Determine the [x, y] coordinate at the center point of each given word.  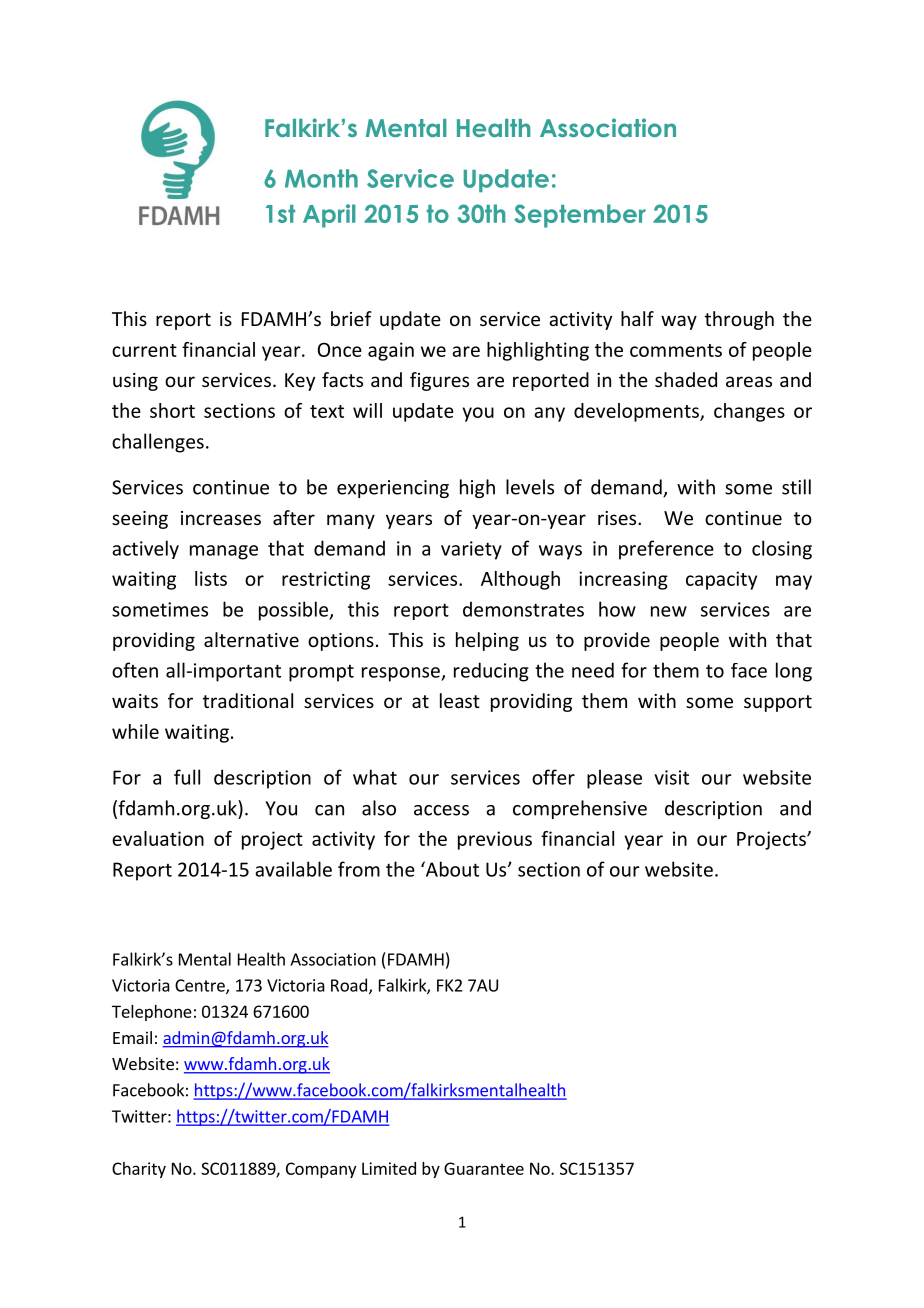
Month [321, 178]
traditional [248, 700]
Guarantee [484, 1168]
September [580, 216]
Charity [139, 1170]
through [739, 320]
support [778, 703]
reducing [491, 672]
